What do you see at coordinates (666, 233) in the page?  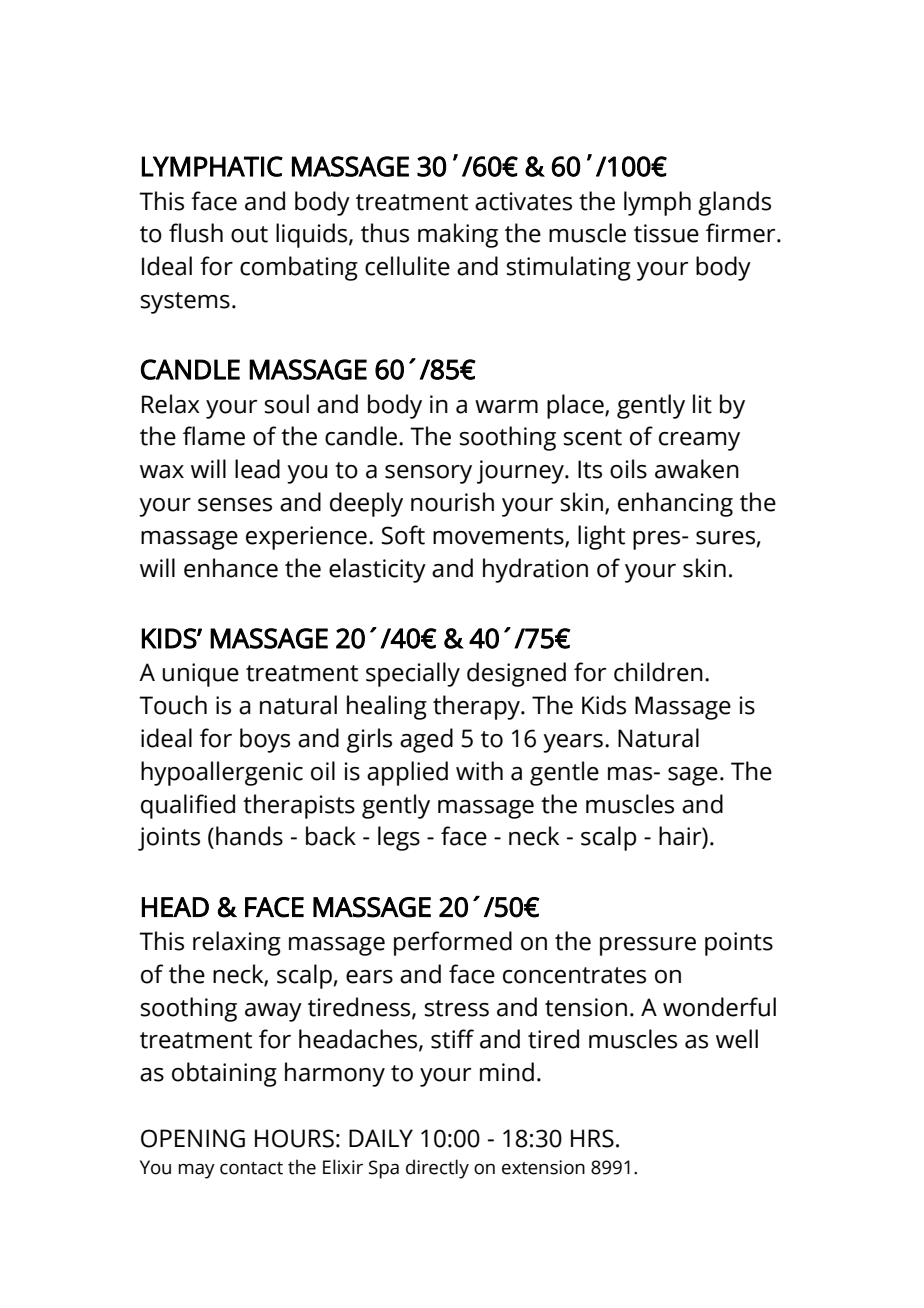 I see `tissue` at bounding box center [666, 233].
